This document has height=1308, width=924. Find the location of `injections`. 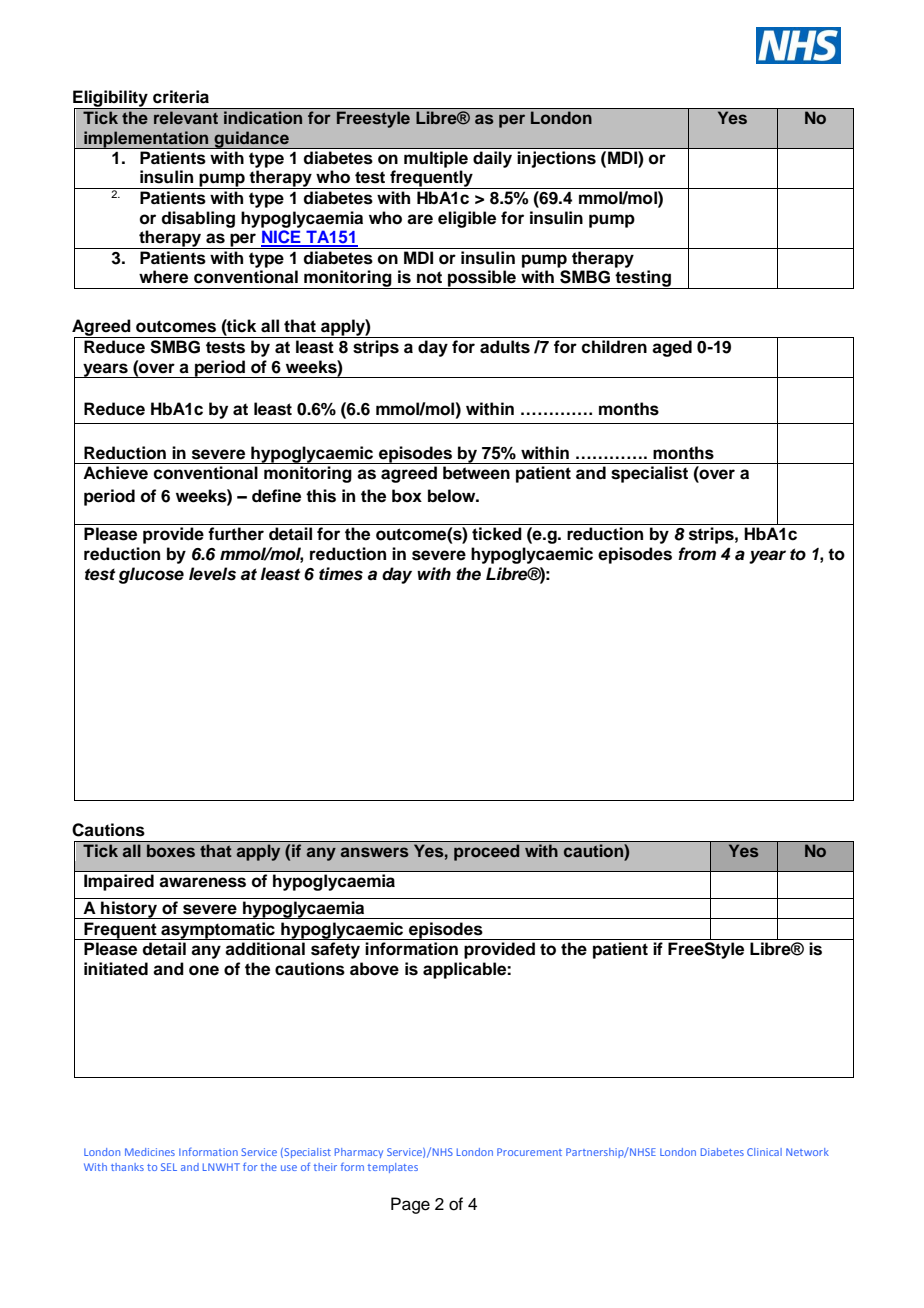

injections is located at coordinates (557, 159).
